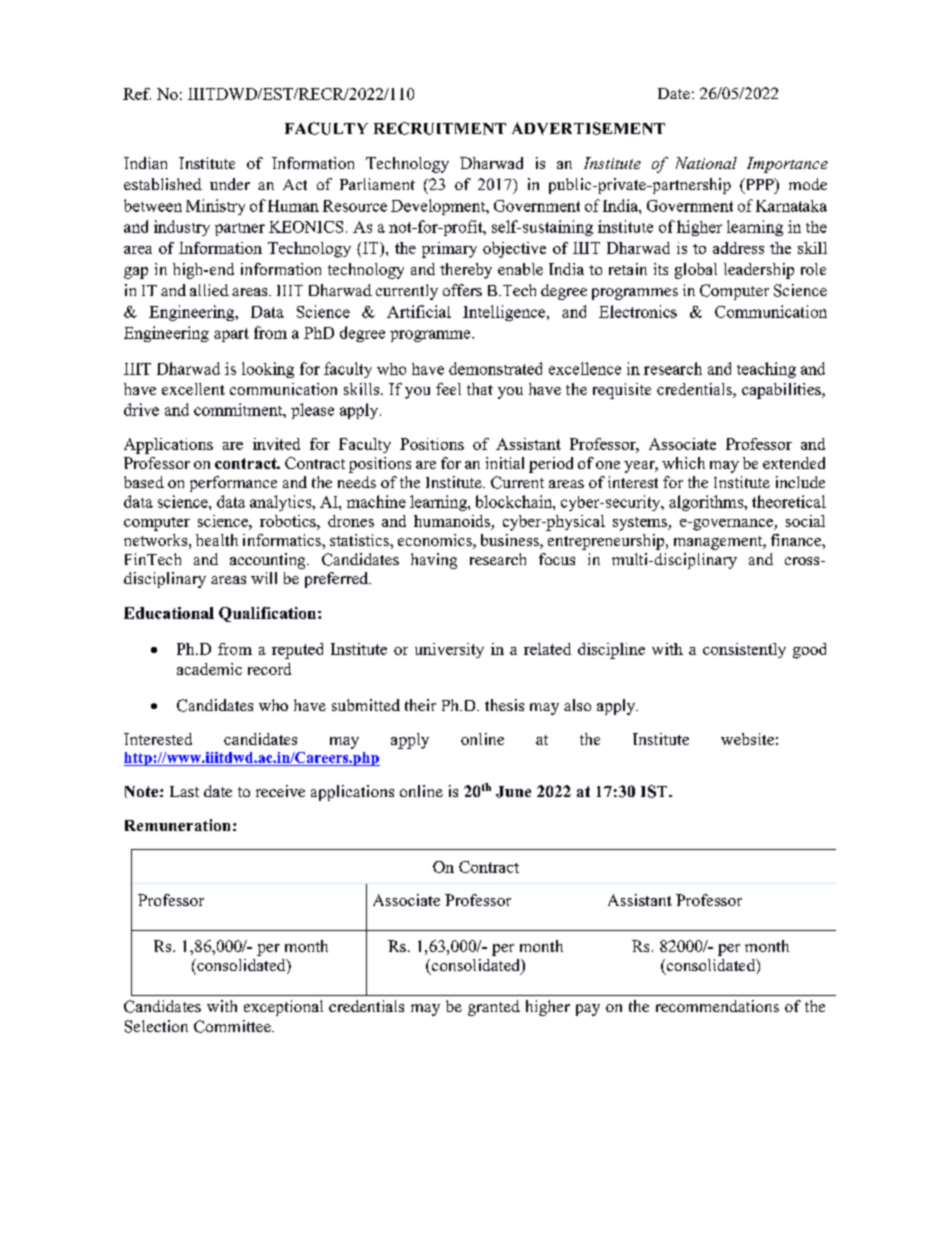 The width and height of the document is (952, 1233). What do you see at coordinates (706, 163) in the document?
I see `National` at bounding box center [706, 163].
